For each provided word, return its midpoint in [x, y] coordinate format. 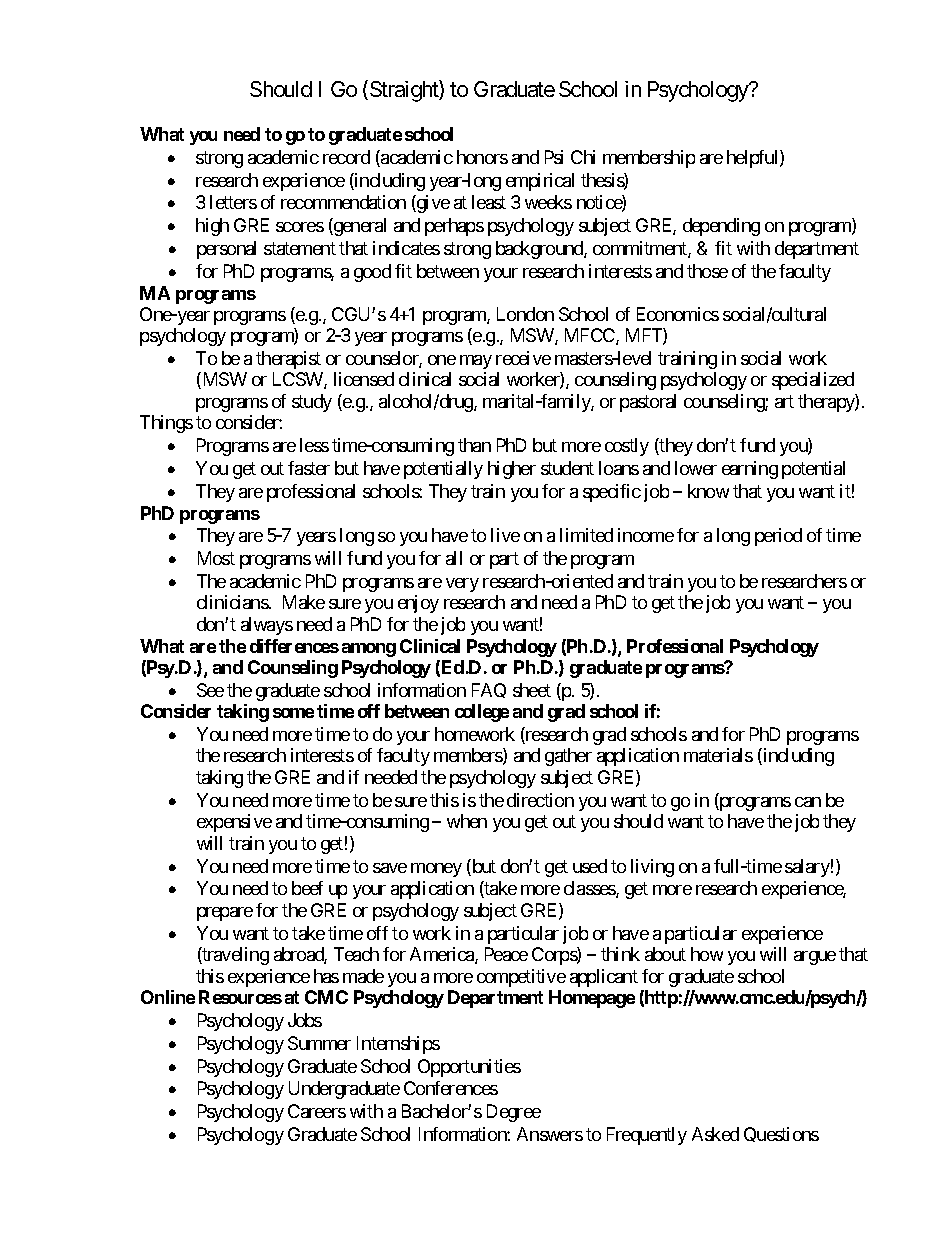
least [489, 202]
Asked [715, 1134]
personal [226, 250]
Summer [319, 1043]
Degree [514, 1113]
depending [721, 227]
